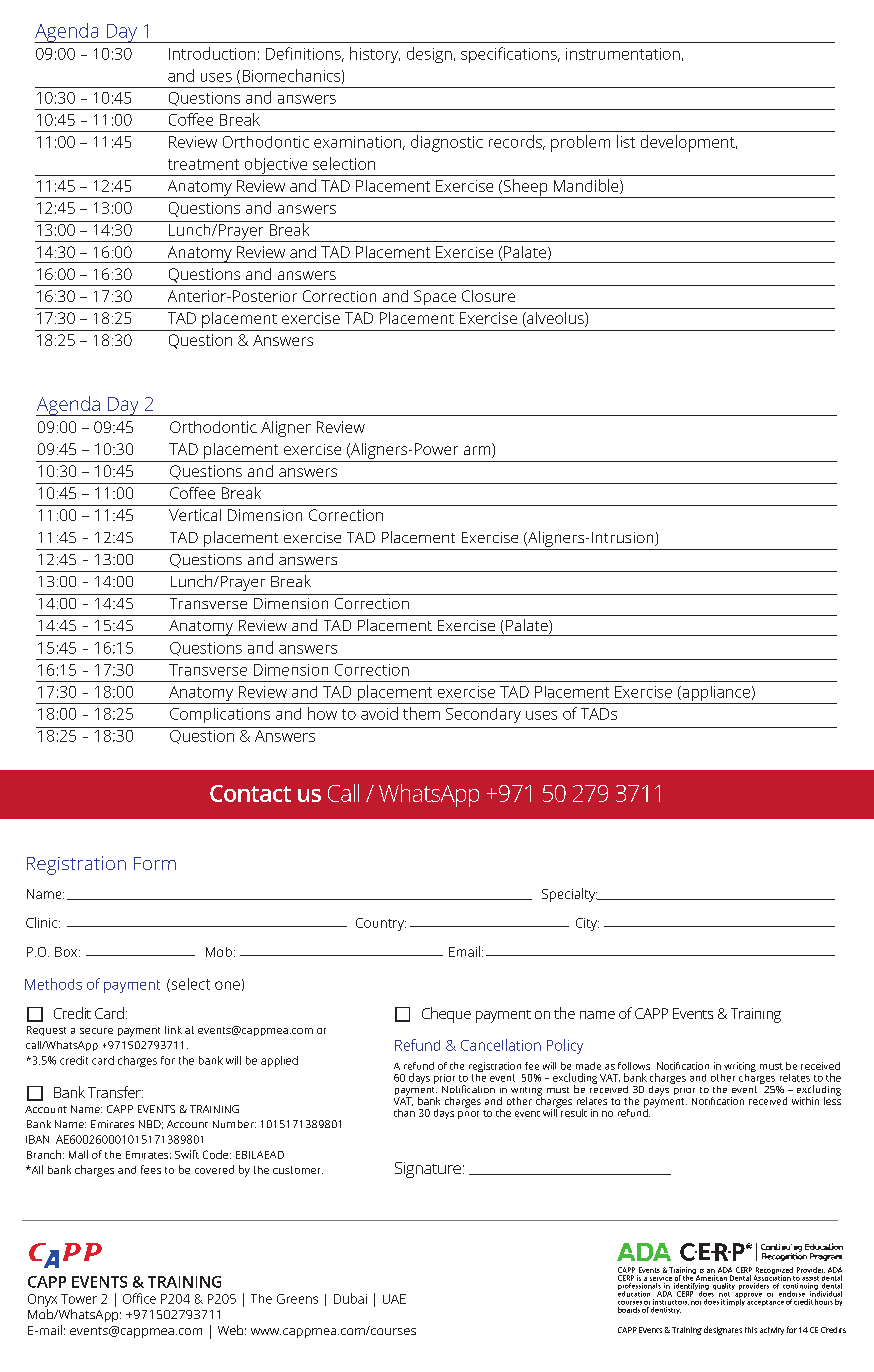 The image size is (874, 1372). I want to click on Contact, so click(250, 793).
